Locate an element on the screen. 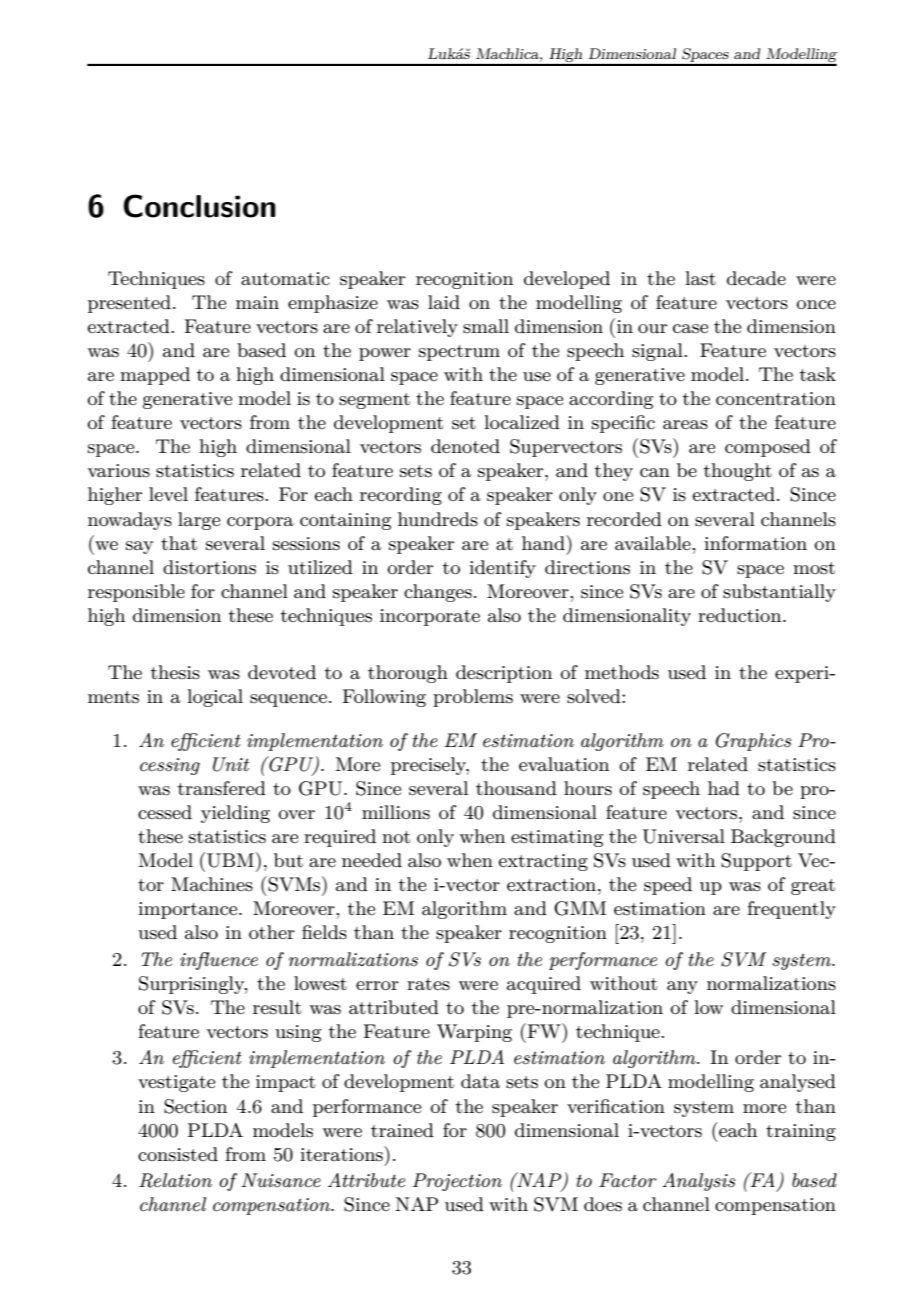  Analysis is located at coordinates (698, 1182).
